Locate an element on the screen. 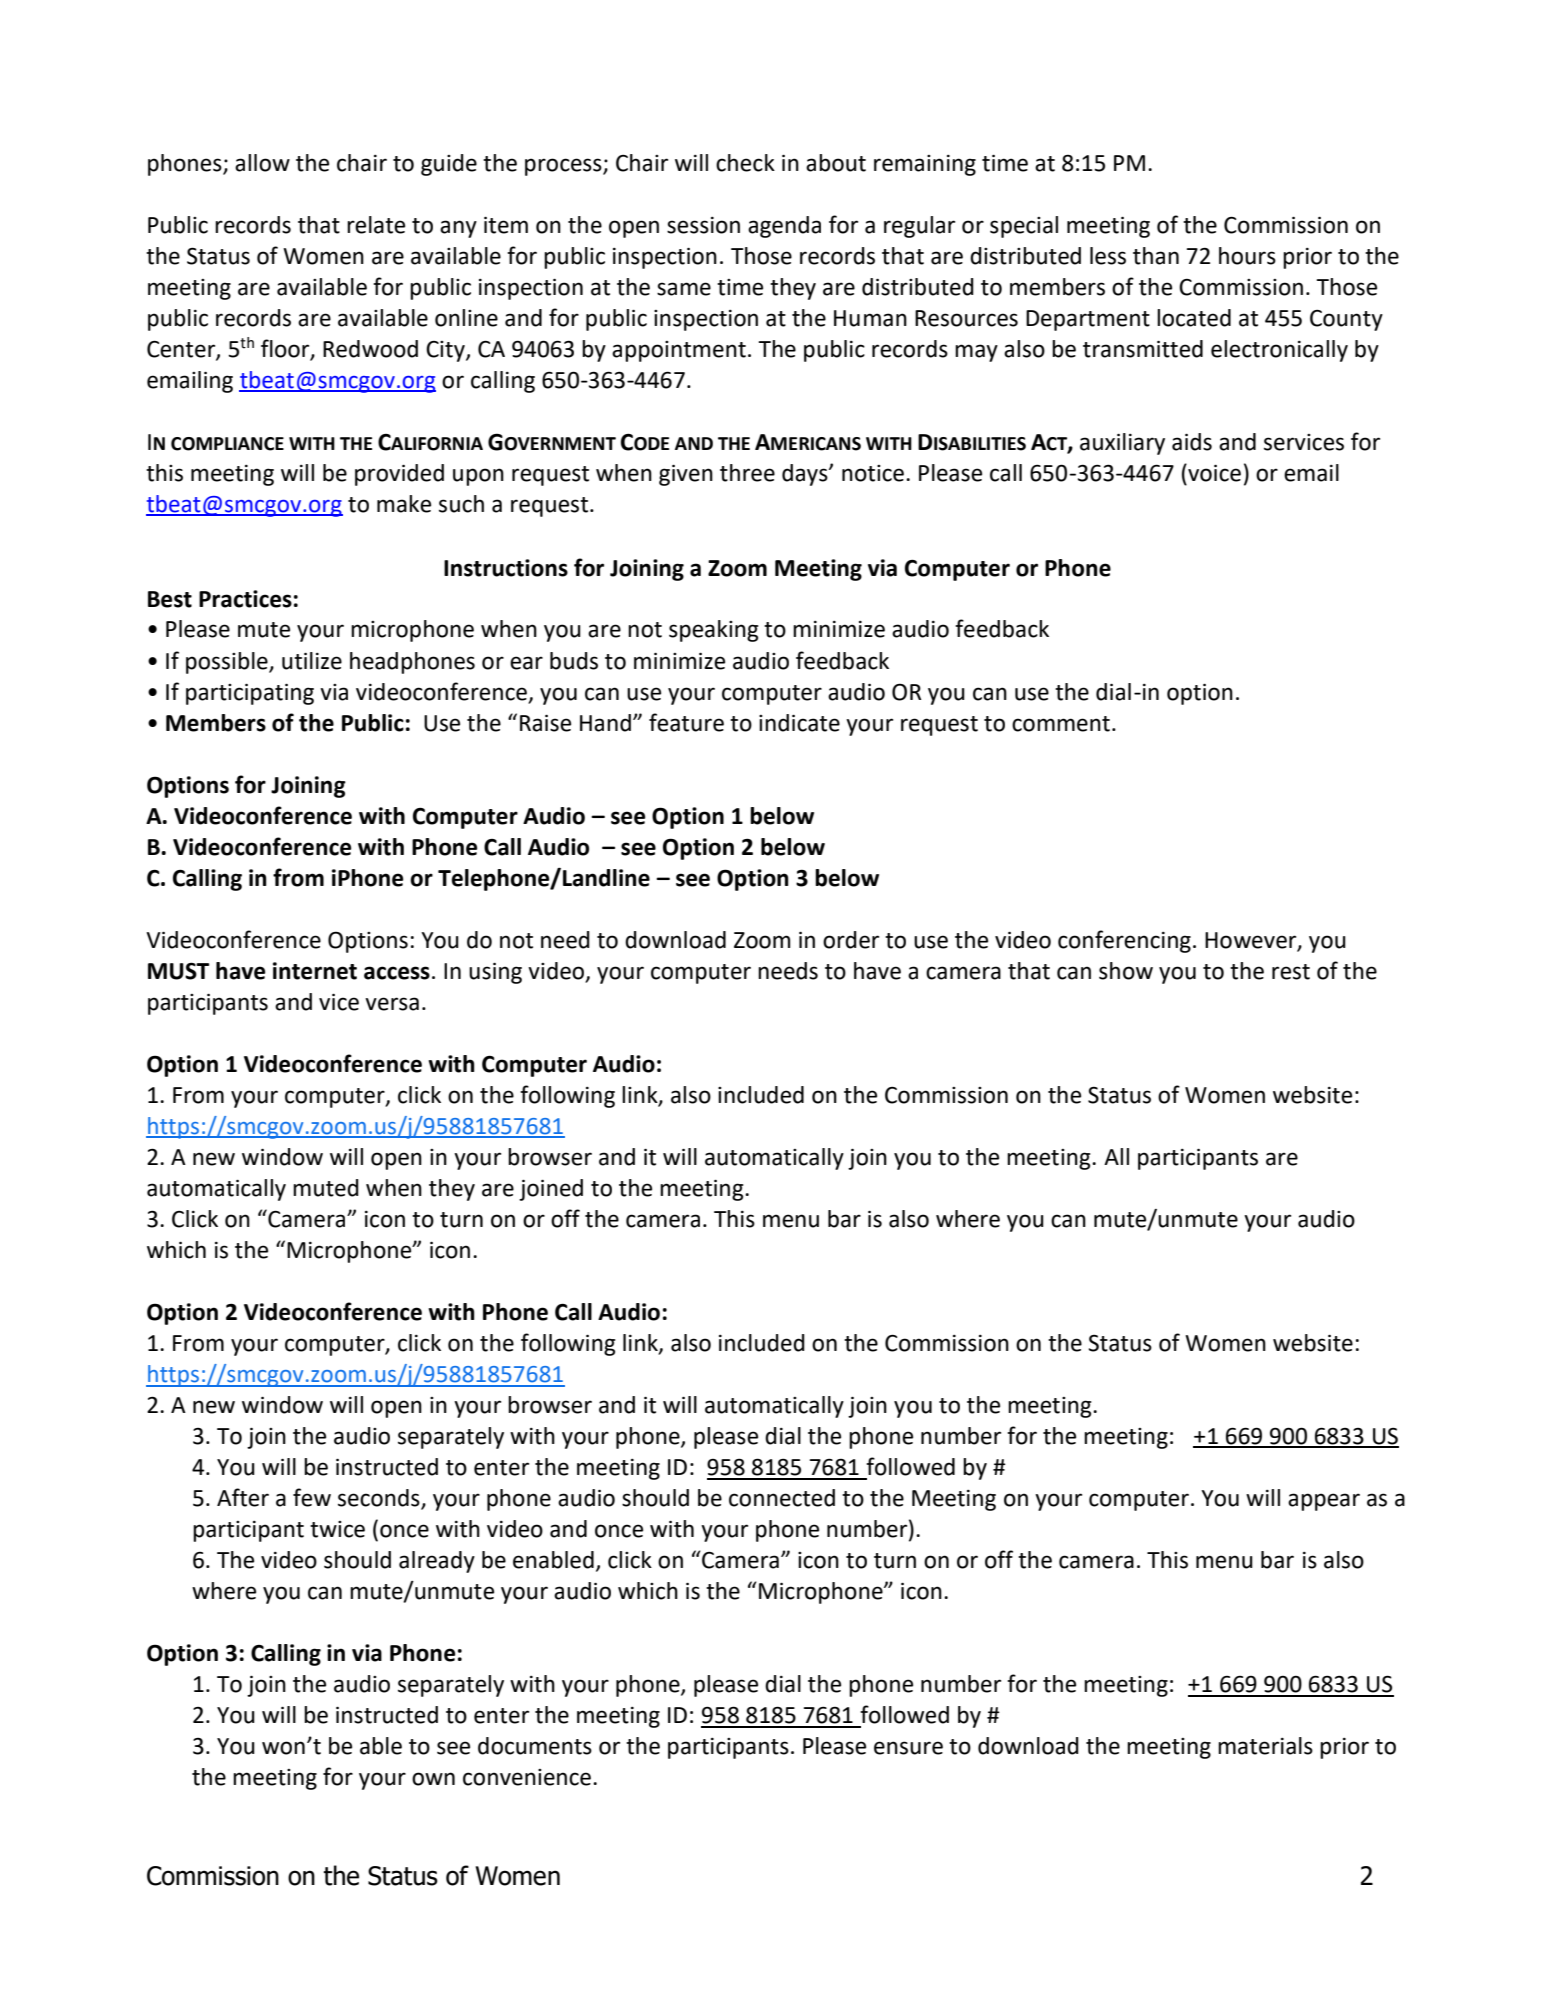  Practices is located at coordinates (245, 599).
